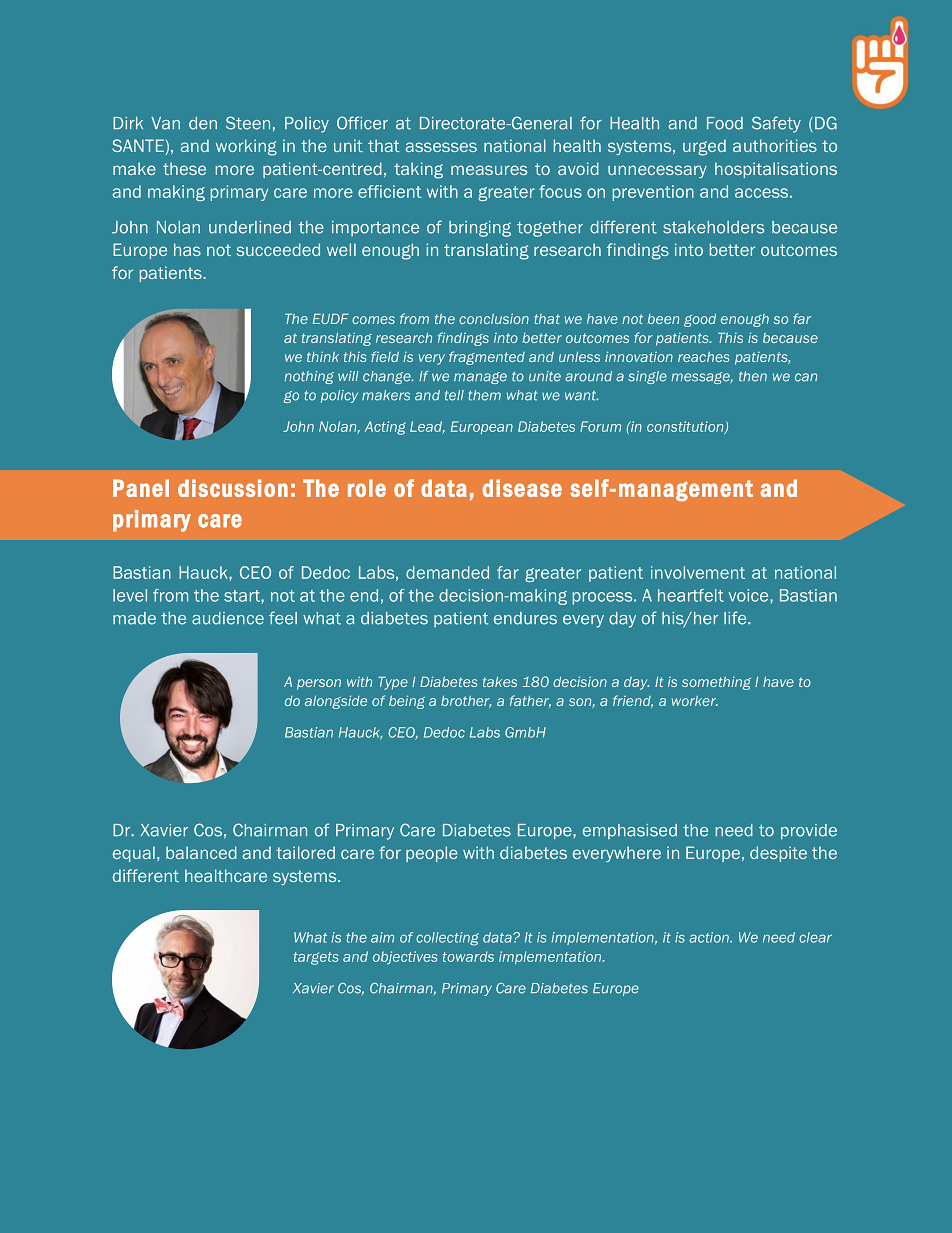 The width and height of the screenshot is (952, 1233). What do you see at coordinates (233, 488) in the screenshot?
I see `discussion` at bounding box center [233, 488].
